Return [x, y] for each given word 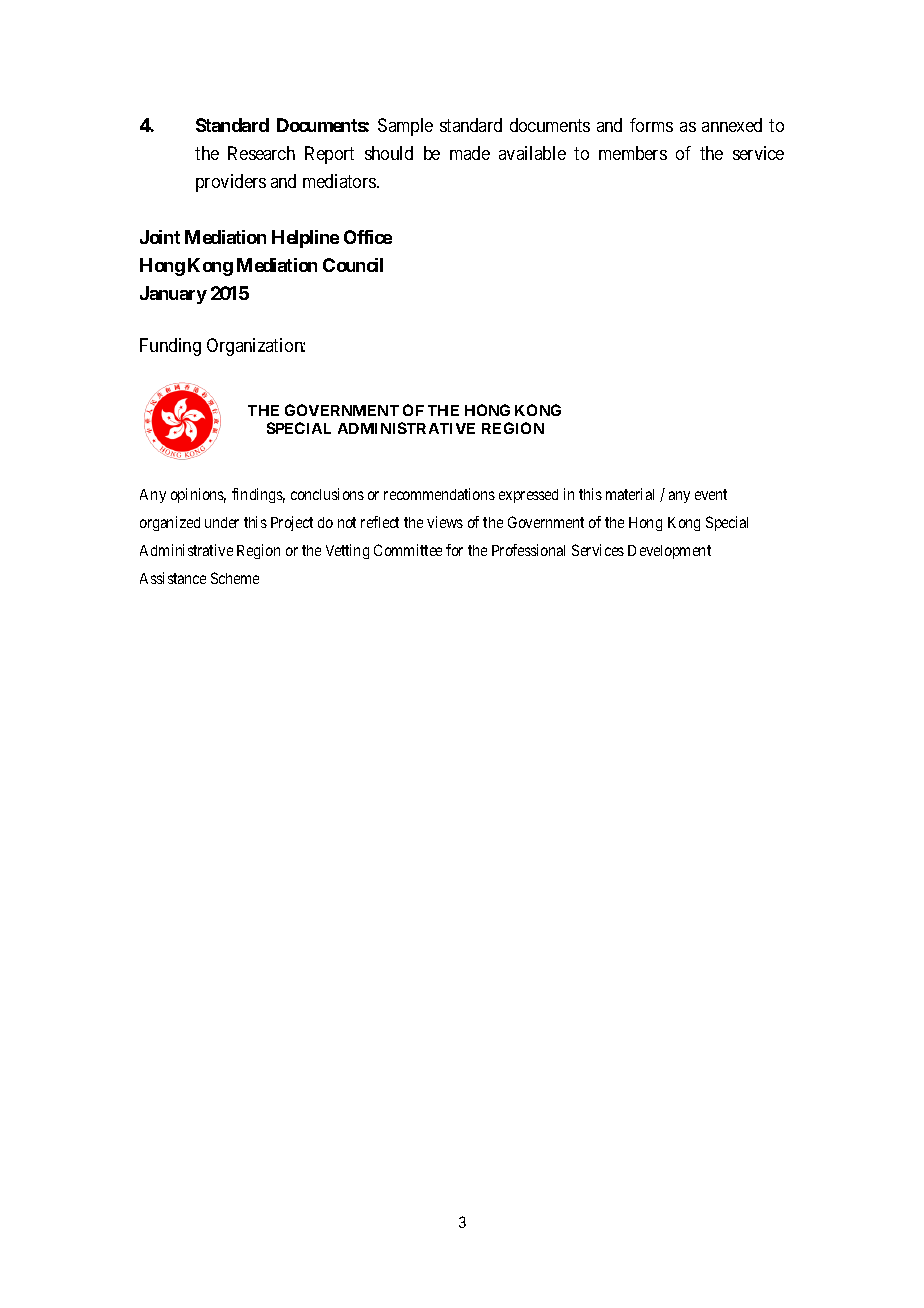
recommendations [439, 494]
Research [261, 153]
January [173, 295]
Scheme [235, 578]
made [470, 153]
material [630, 494]
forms [651, 125]
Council [353, 265]
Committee [408, 550]
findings [258, 495]
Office [368, 237]
